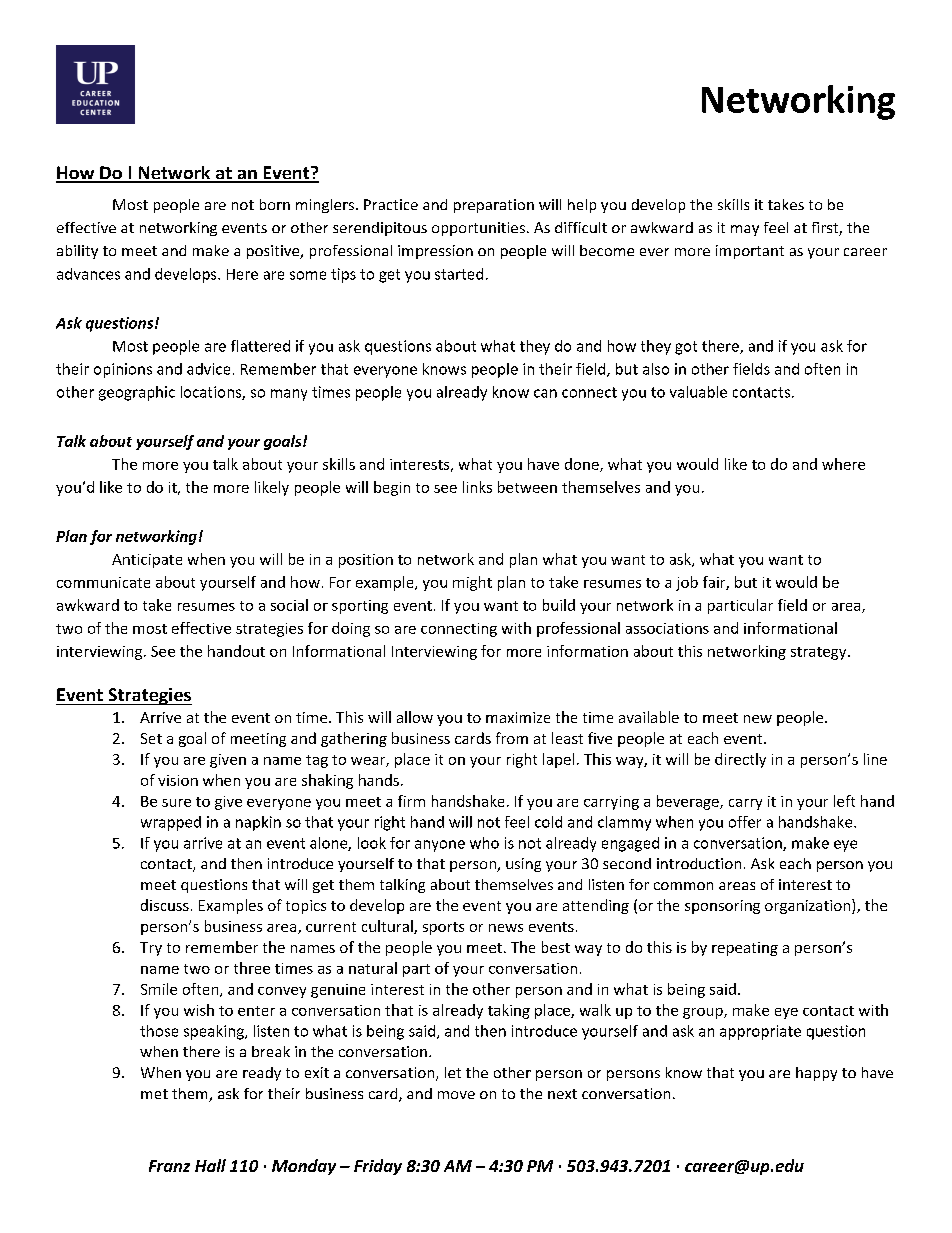 This image has height=1233, width=952. What do you see at coordinates (745, 230) in the image?
I see `may` at bounding box center [745, 230].
